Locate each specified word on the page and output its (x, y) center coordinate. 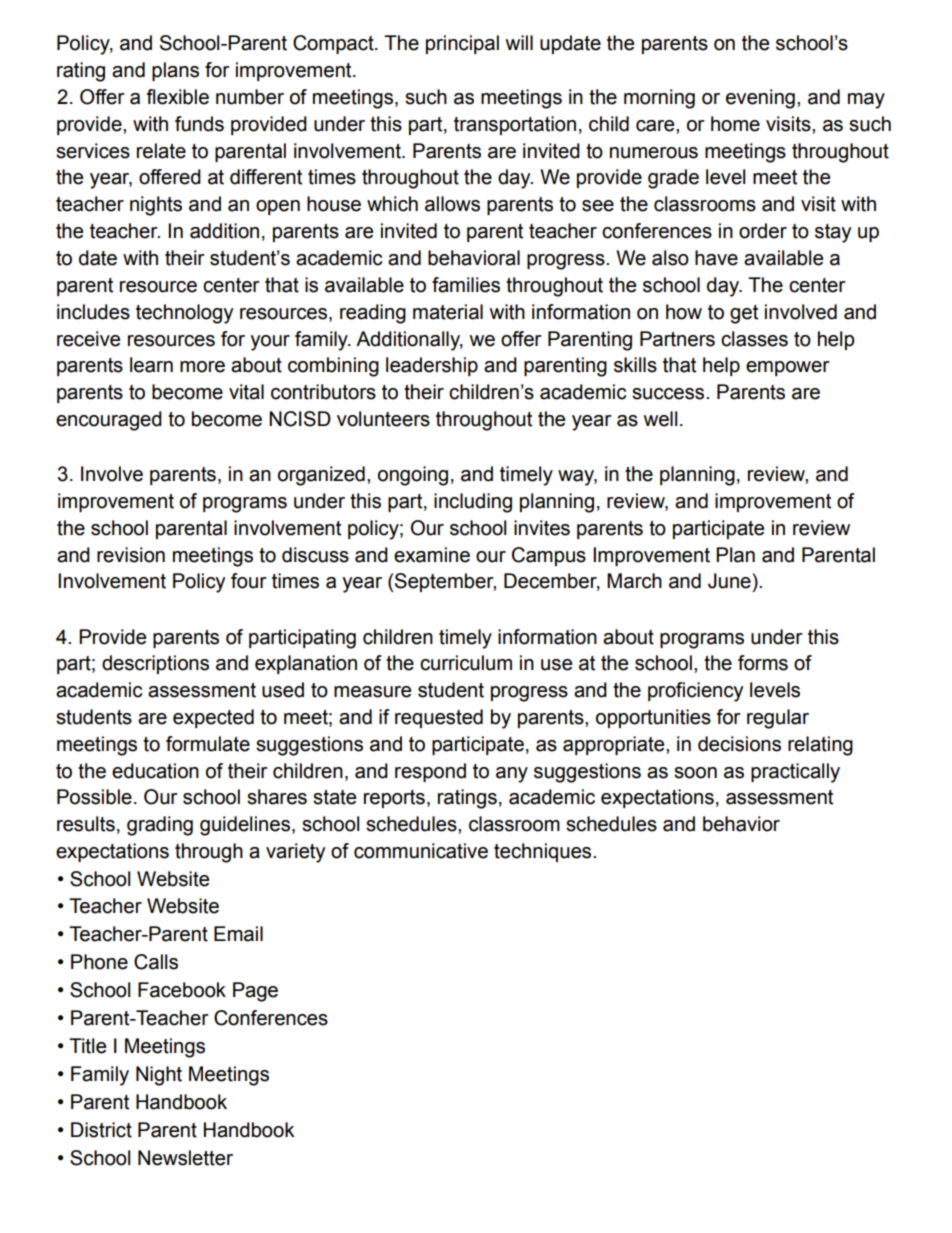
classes (754, 339)
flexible (177, 97)
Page (255, 992)
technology (184, 314)
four (249, 581)
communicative (421, 851)
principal (462, 44)
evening (760, 99)
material (448, 312)
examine (432, 555)
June (730, 581)
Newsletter (185, 1158)
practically (795, 773)
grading (160, 826)
